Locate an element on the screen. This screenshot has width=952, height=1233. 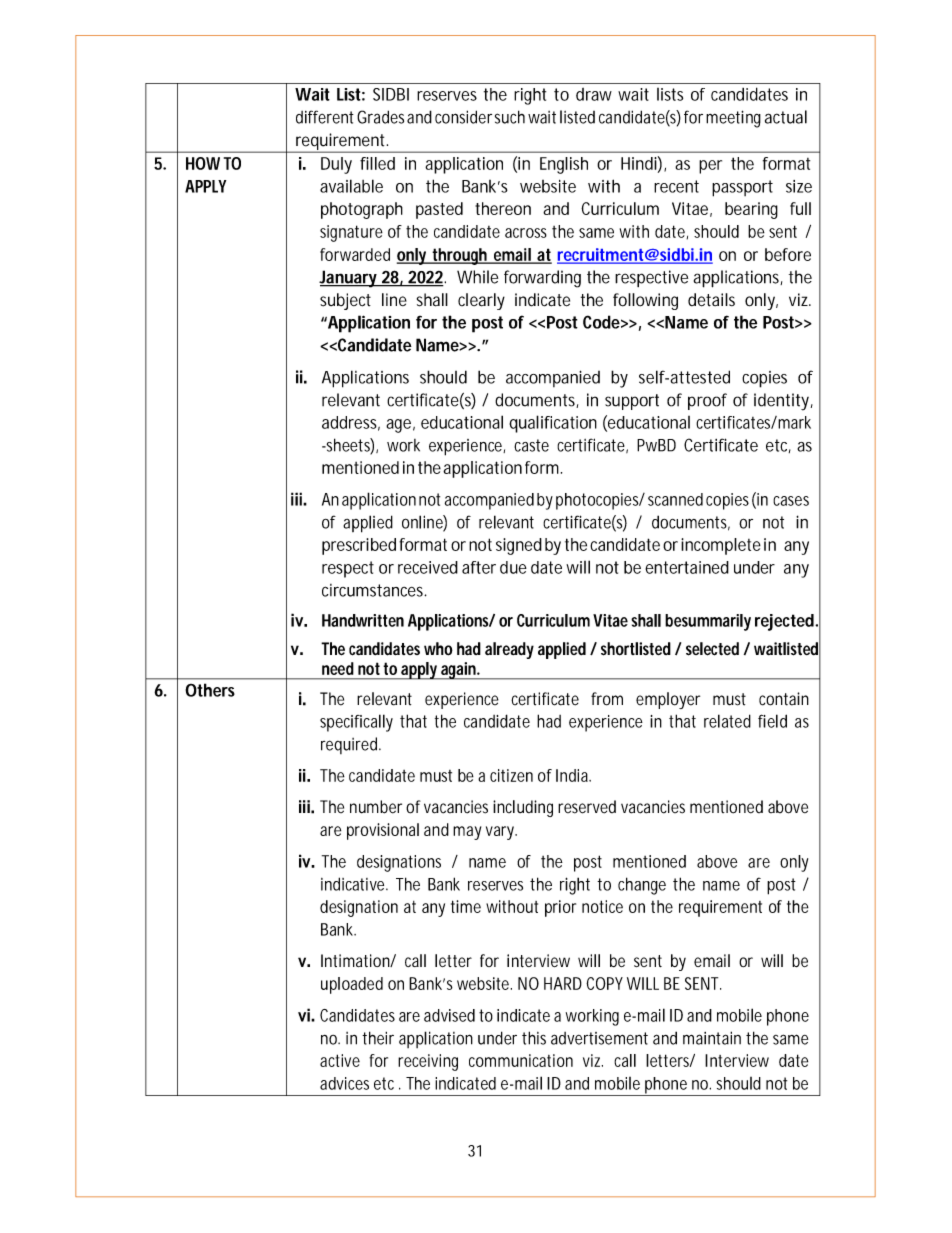
active is located at coordinates (340, 1060).
